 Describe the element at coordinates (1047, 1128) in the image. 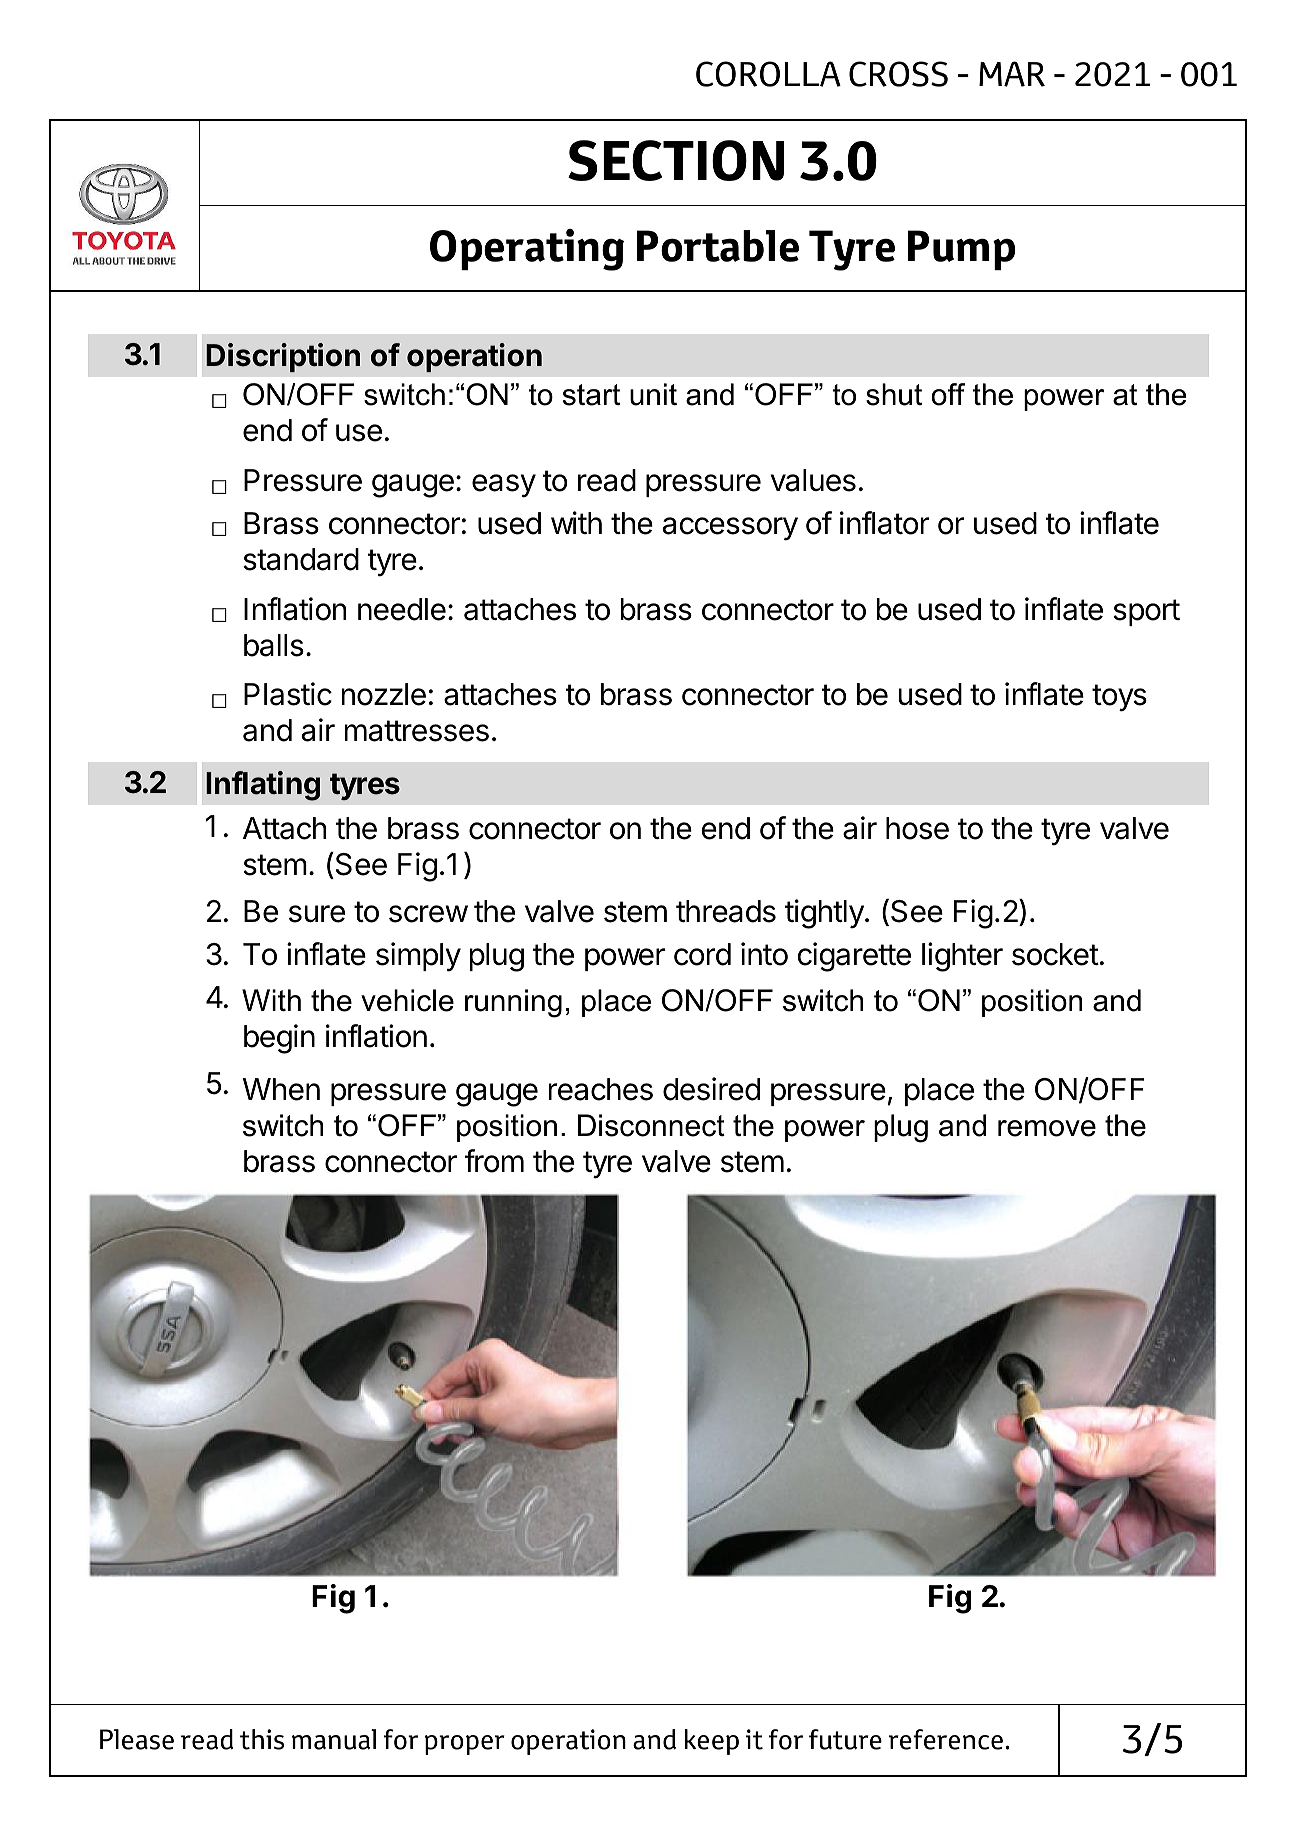

I see `remove` at that location.
